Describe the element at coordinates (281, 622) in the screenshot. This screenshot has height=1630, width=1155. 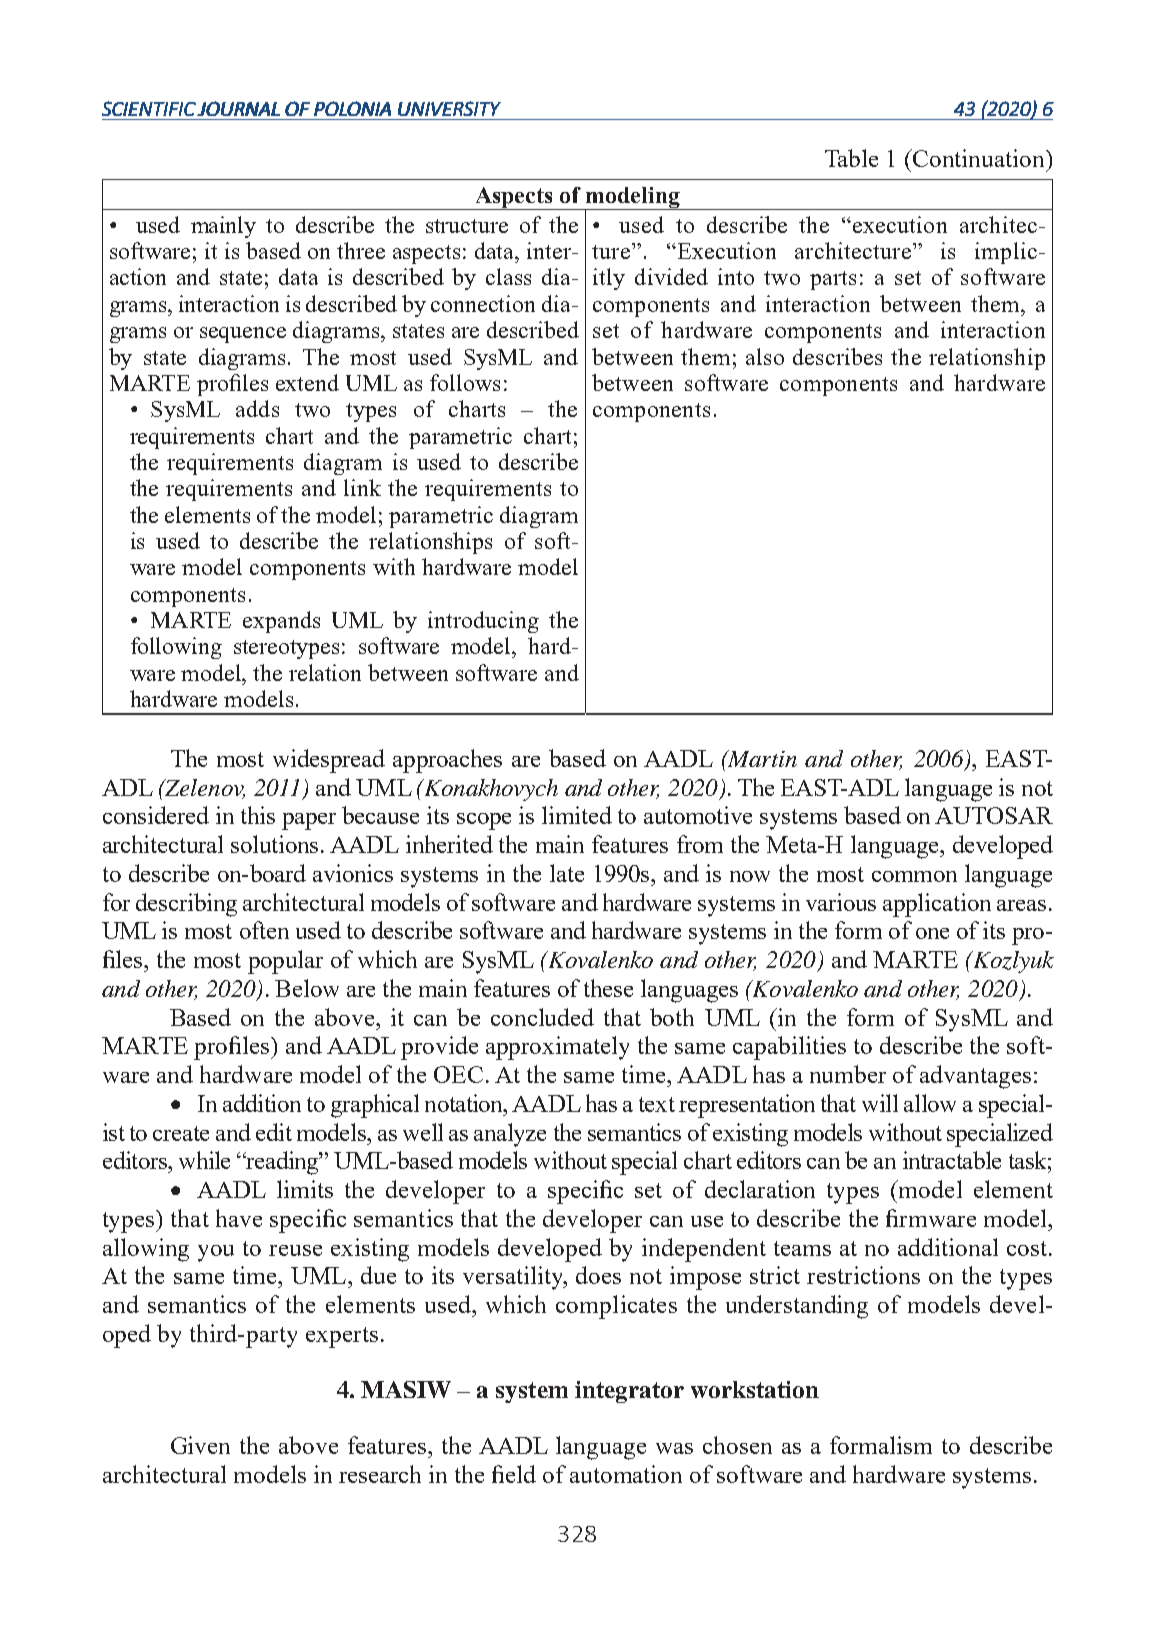
I see `expands` at that location.
